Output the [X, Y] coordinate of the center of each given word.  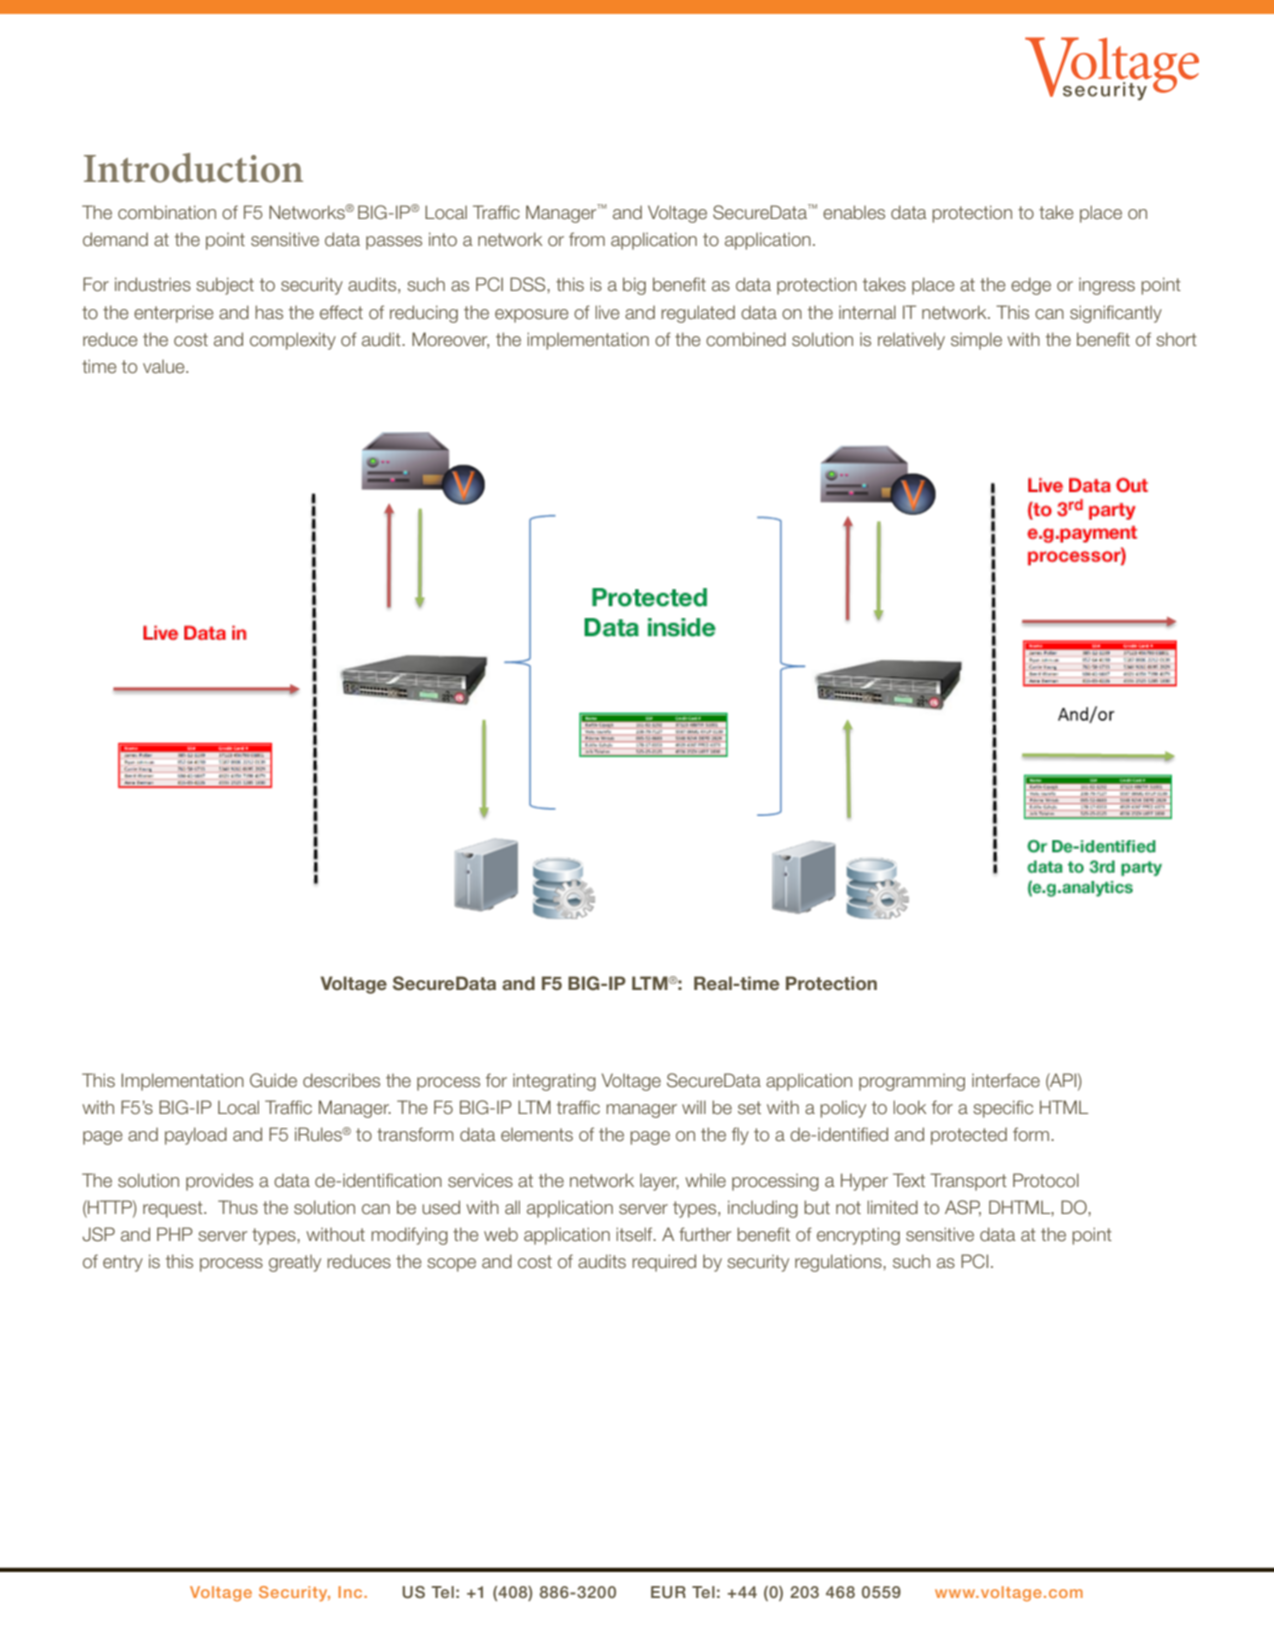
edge [1031, 286]
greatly [295, 1263]
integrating [554, 1082]
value [165, 366]
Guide [273, 1080]
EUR [668, 1592]
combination [167, 212]
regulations [839, 1263]
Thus [238, 1207]
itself [635, 1234]
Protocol [1046, 1180]
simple [976, 341]
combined [746, 339]
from [587, 239]
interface [1006, 1080]
